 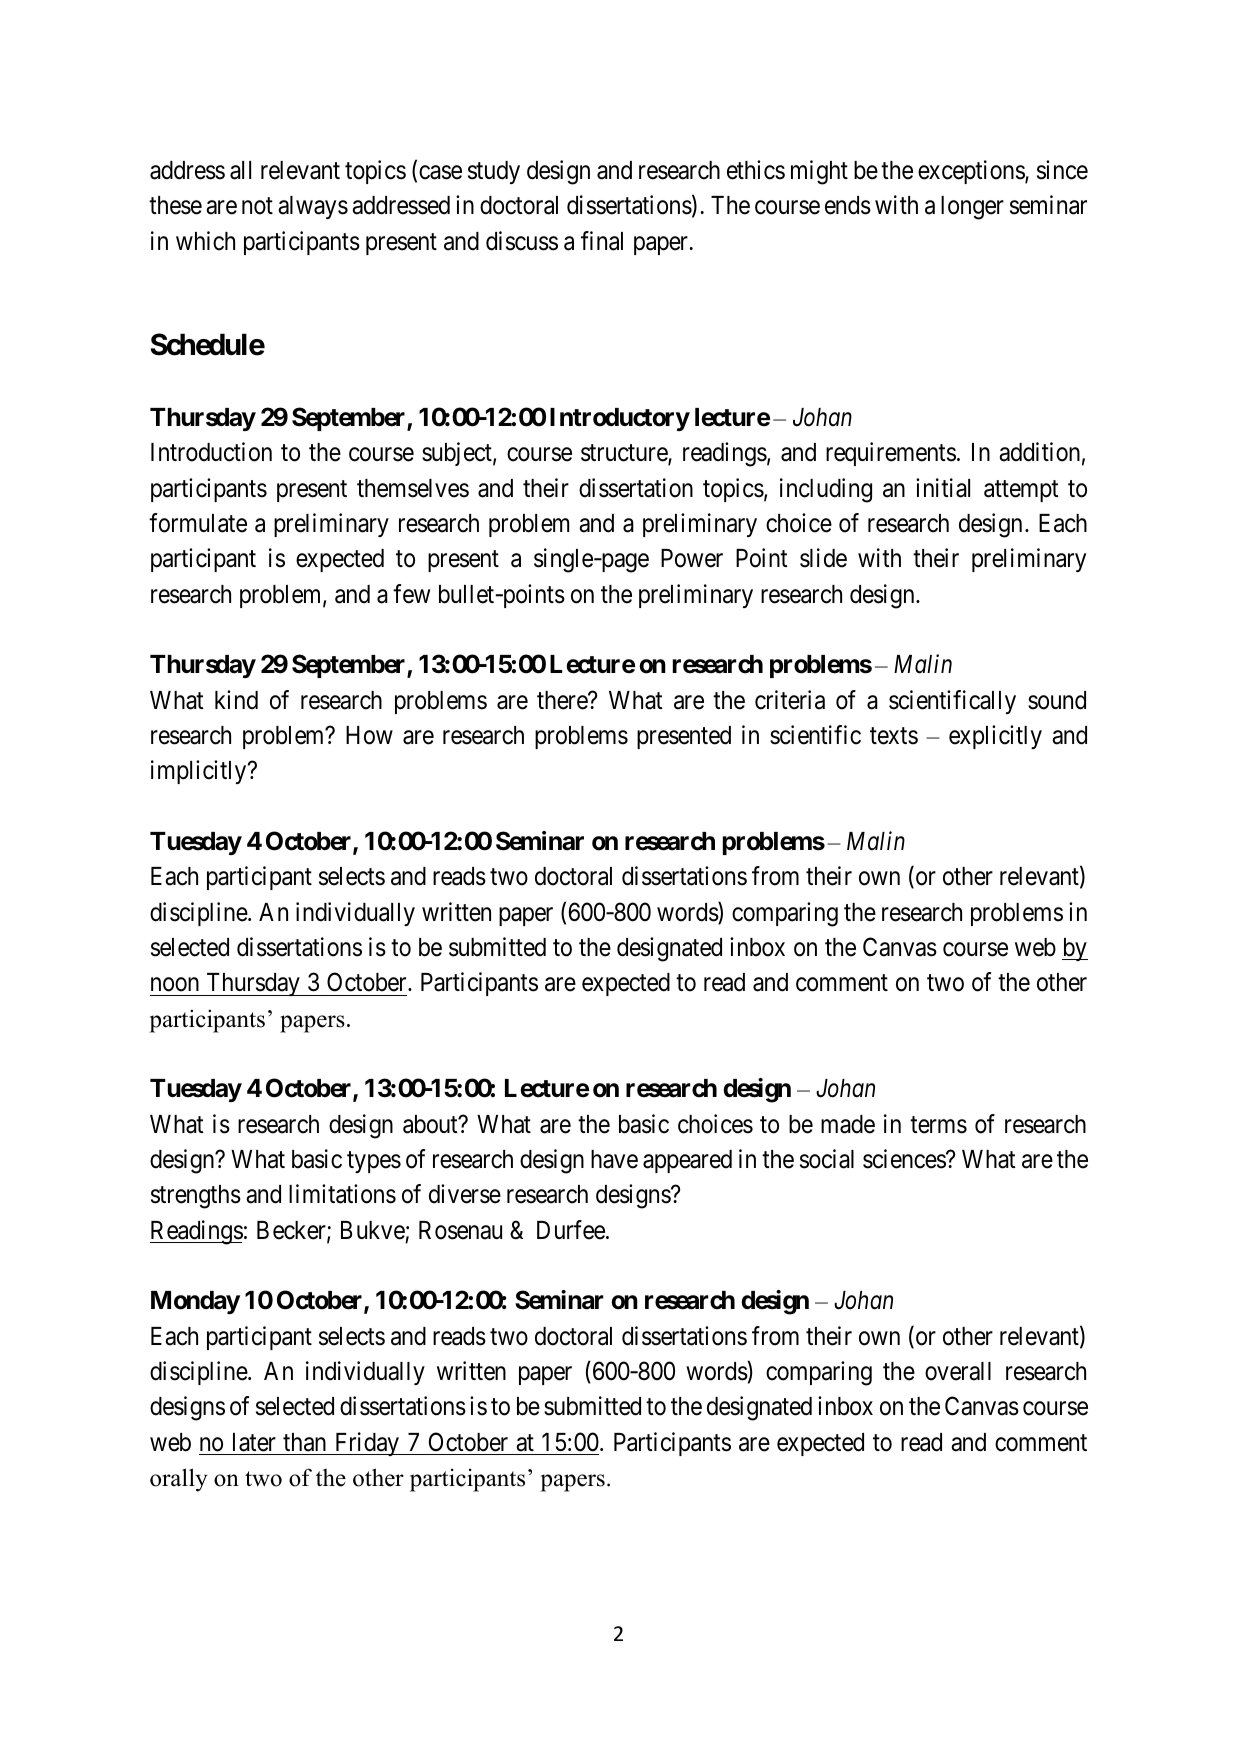 What do you see at coordinates (257, 206) in the screenshot?
I see `not` at bounding box center [257, 206].
